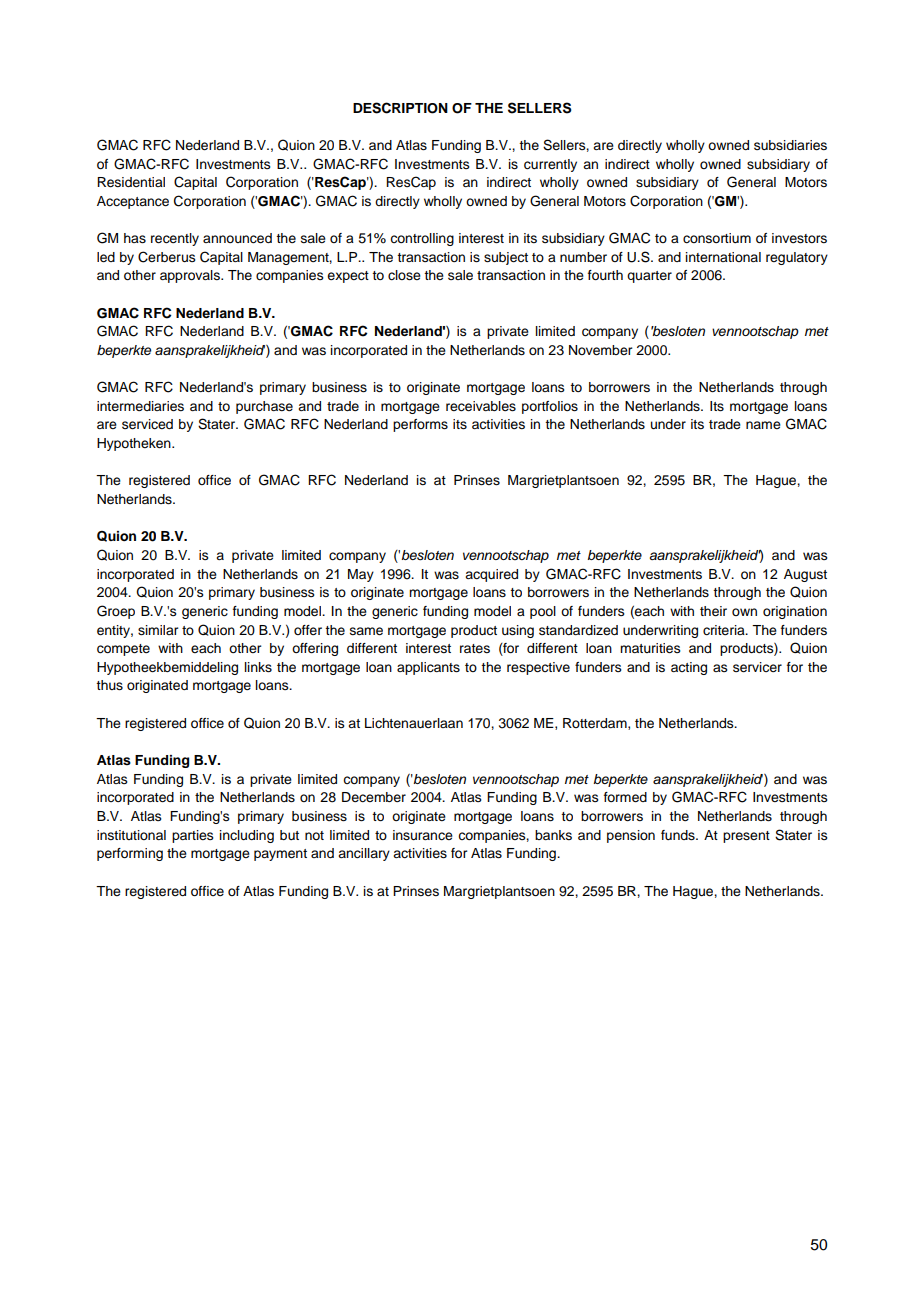  I want to click on parties, so click(193, 836).
